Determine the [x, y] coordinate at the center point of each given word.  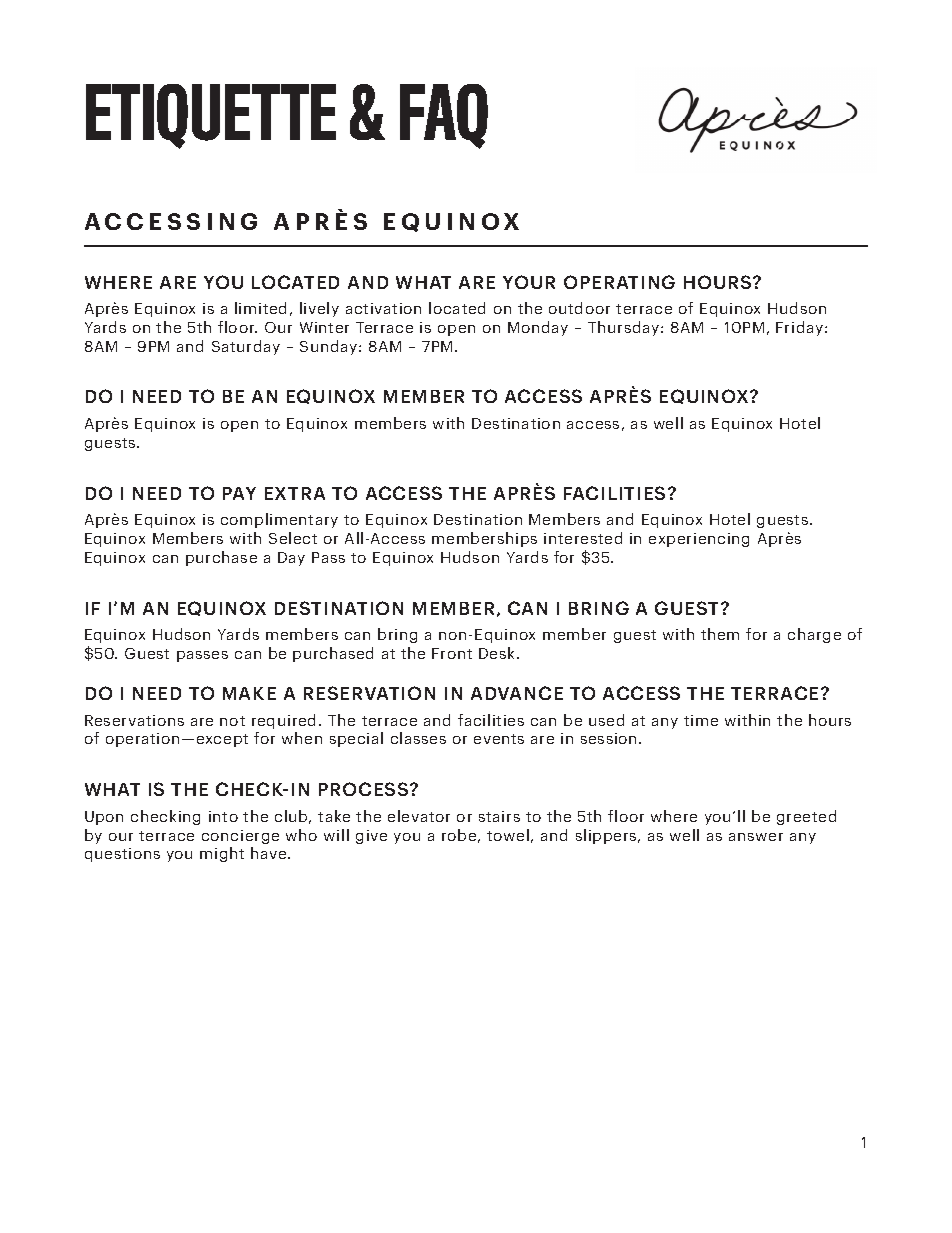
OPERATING [619, 282]
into [223, 816]
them [720, 634]
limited [260, 308]
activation [383, 308]
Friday [801, 328]
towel [508, 835]
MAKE [249, 693]
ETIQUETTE [211, 116]
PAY [239, 493]
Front [452, 653]
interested [583, 538]
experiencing [699, 540]
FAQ [444, 116]
